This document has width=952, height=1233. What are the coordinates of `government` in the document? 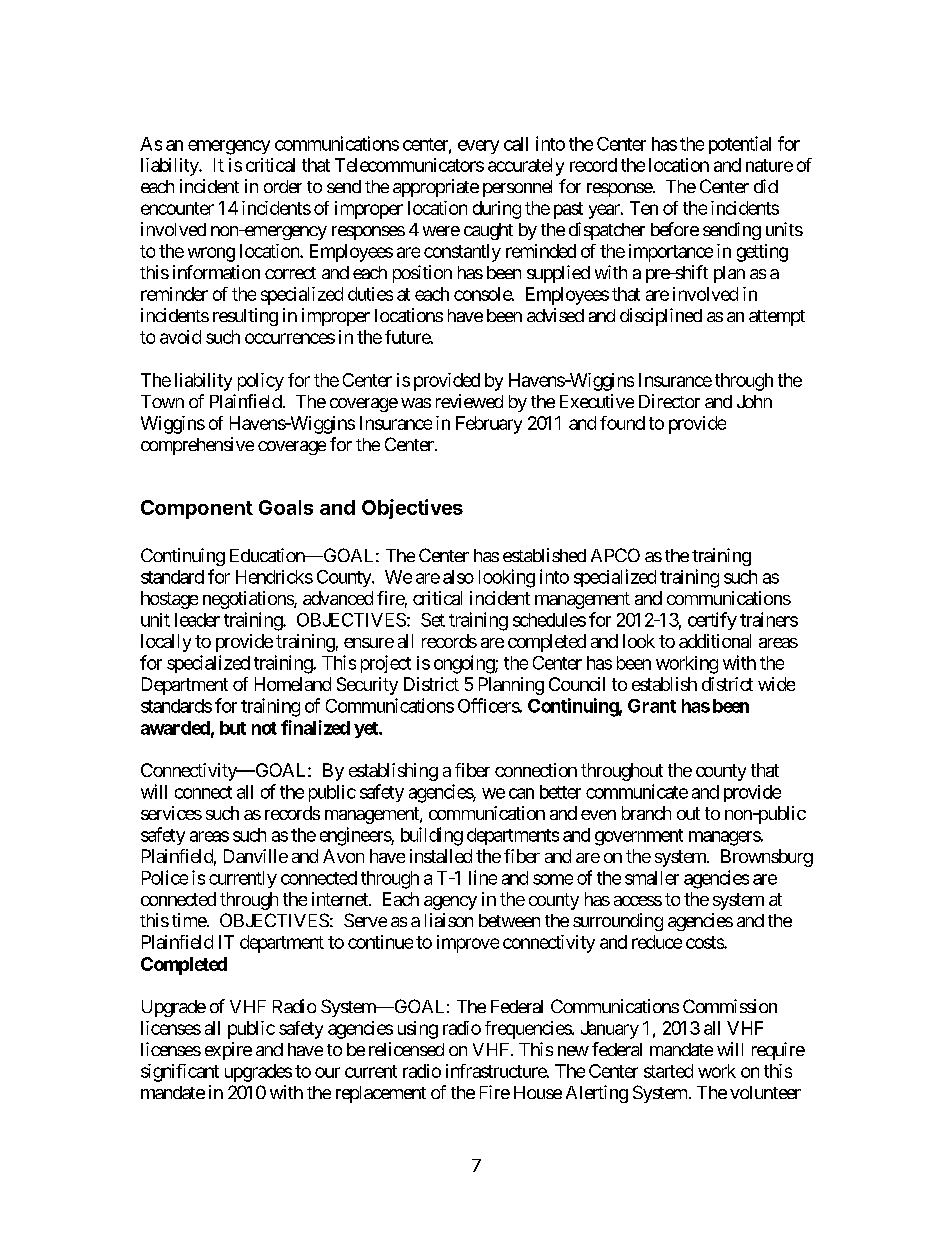 It's located at (639, 837).
